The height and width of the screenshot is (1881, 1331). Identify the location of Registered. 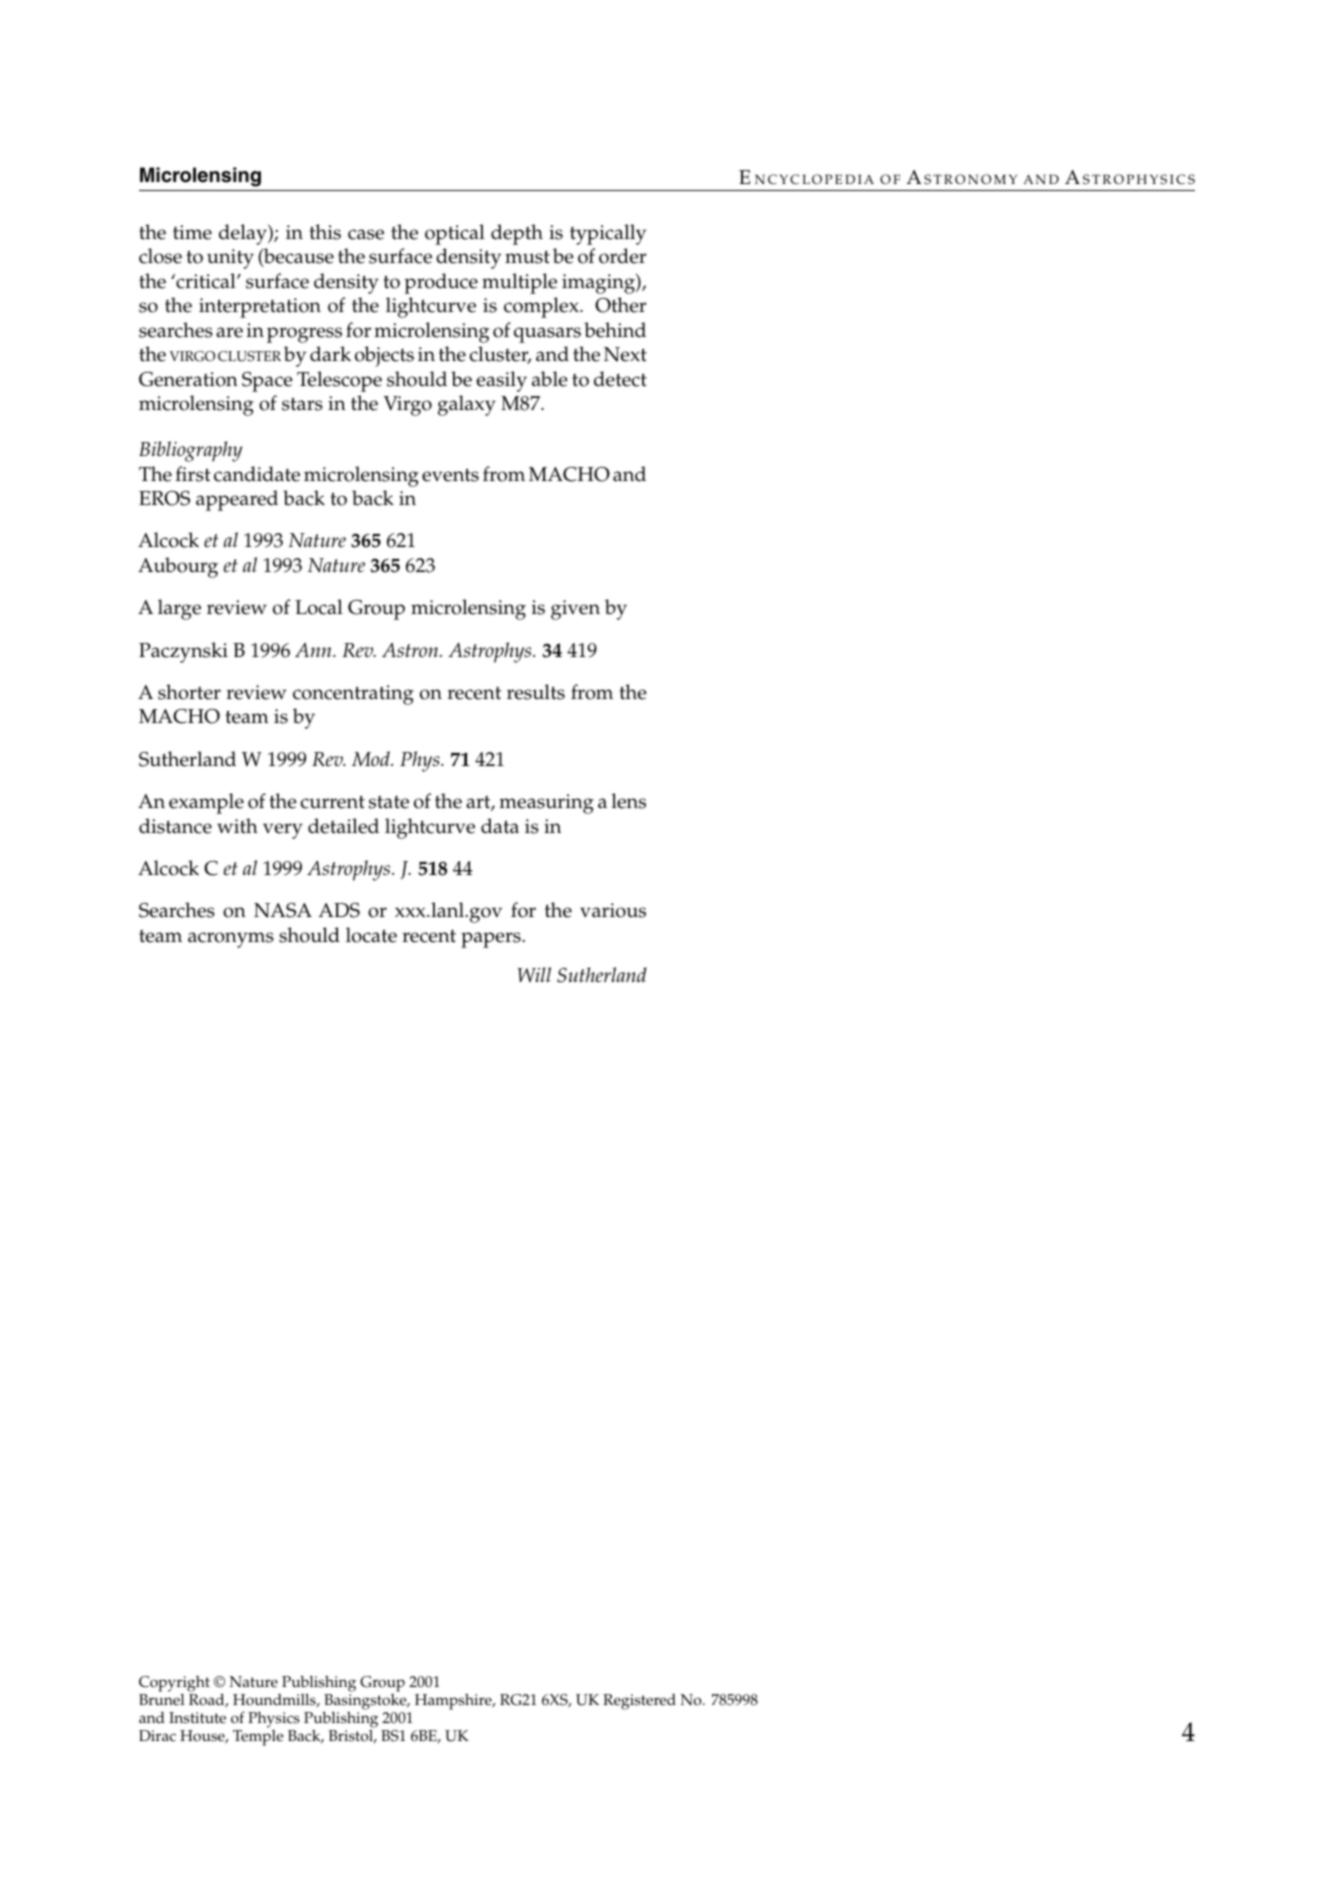
(639, 1702).
